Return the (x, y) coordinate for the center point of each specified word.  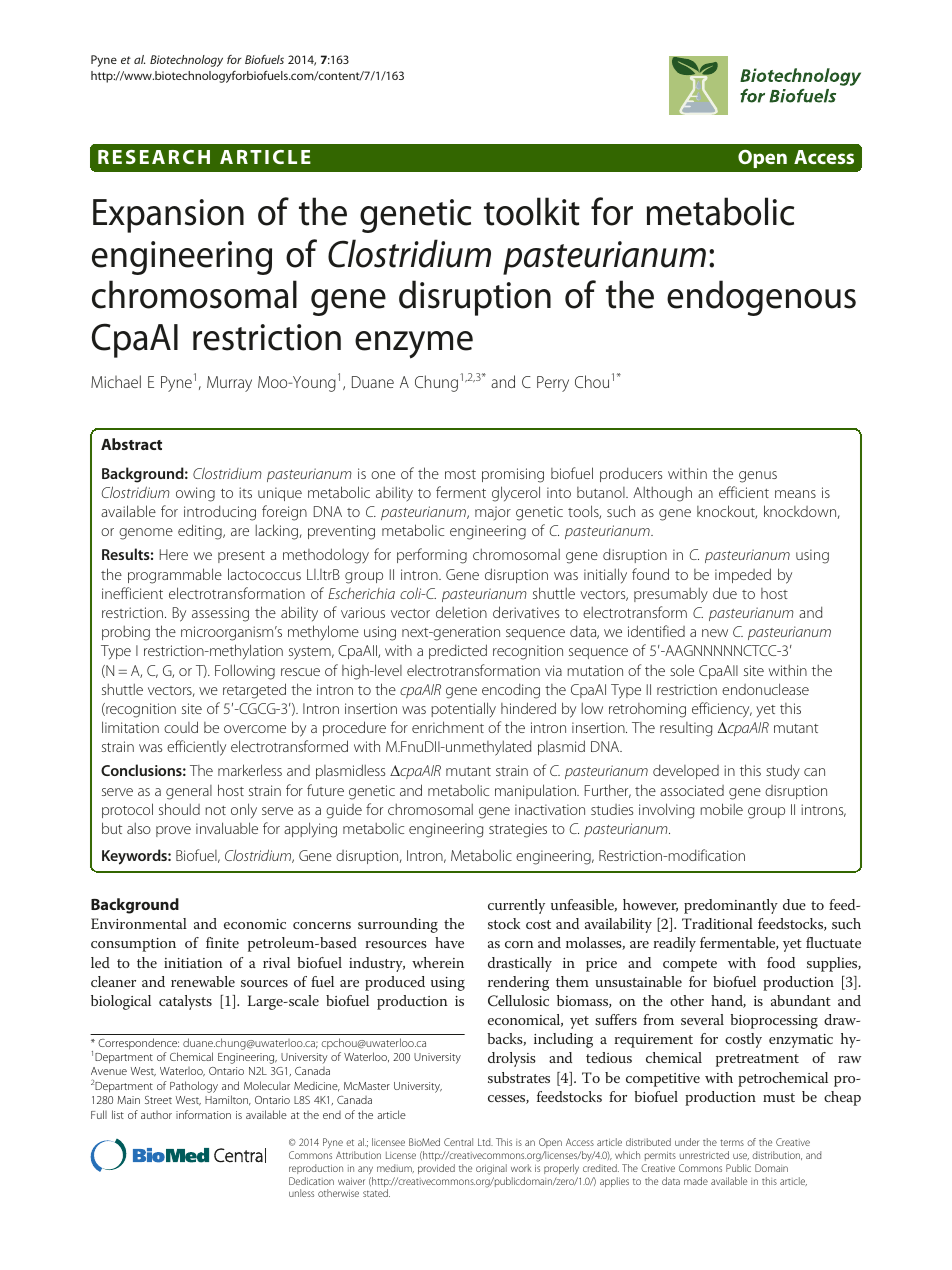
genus (758, 477)
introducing (220, 513)
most (460, 474)
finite (222, 942)
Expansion (168, 216)
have (449, 942)
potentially (463, 710)
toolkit (532, 211)
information (203, 1114)
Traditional (717, 923)
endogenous (761, 298)
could (181, 727)
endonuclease (765, 689)
